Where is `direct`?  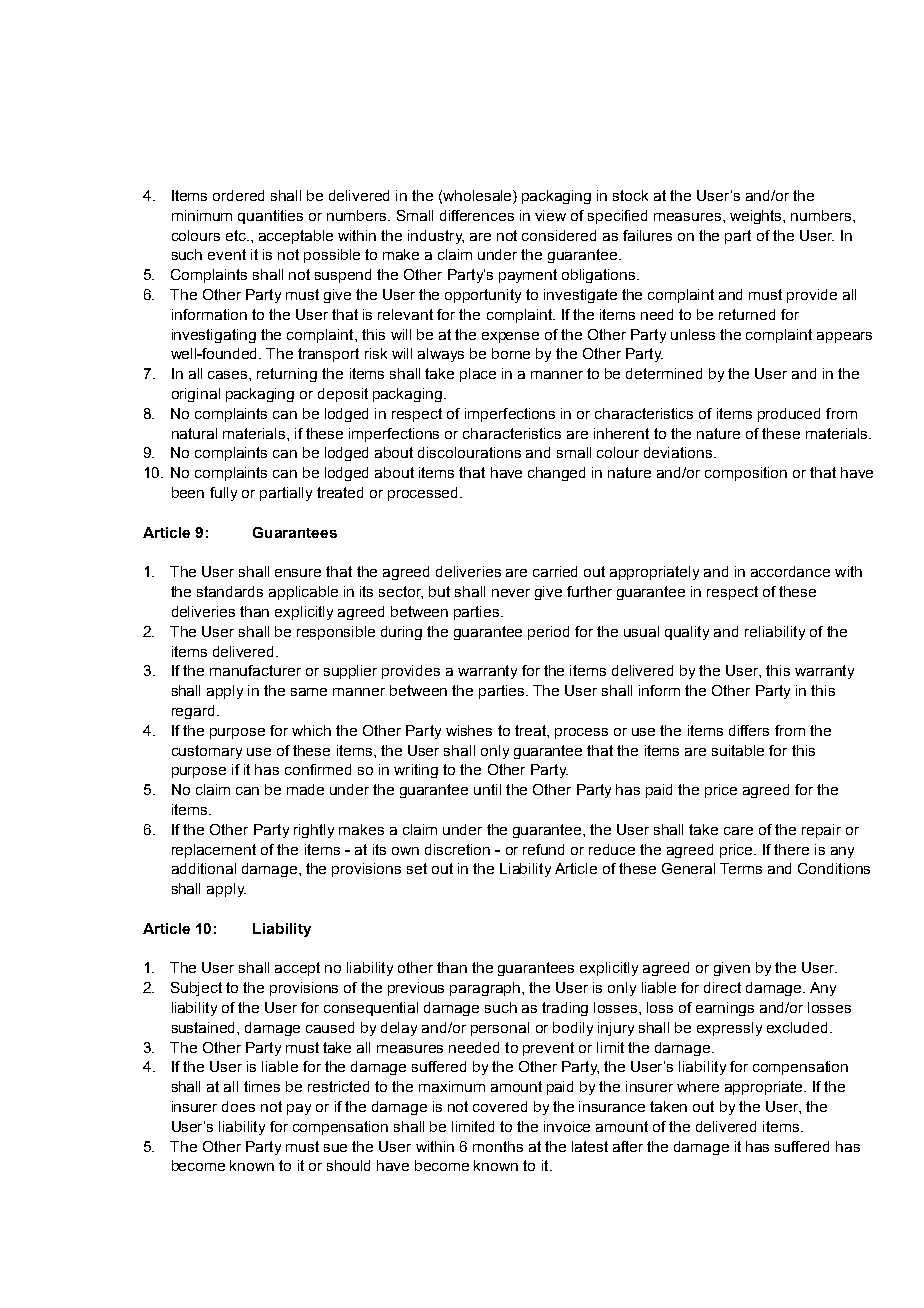
direct is located at coordinates (722, 987).
